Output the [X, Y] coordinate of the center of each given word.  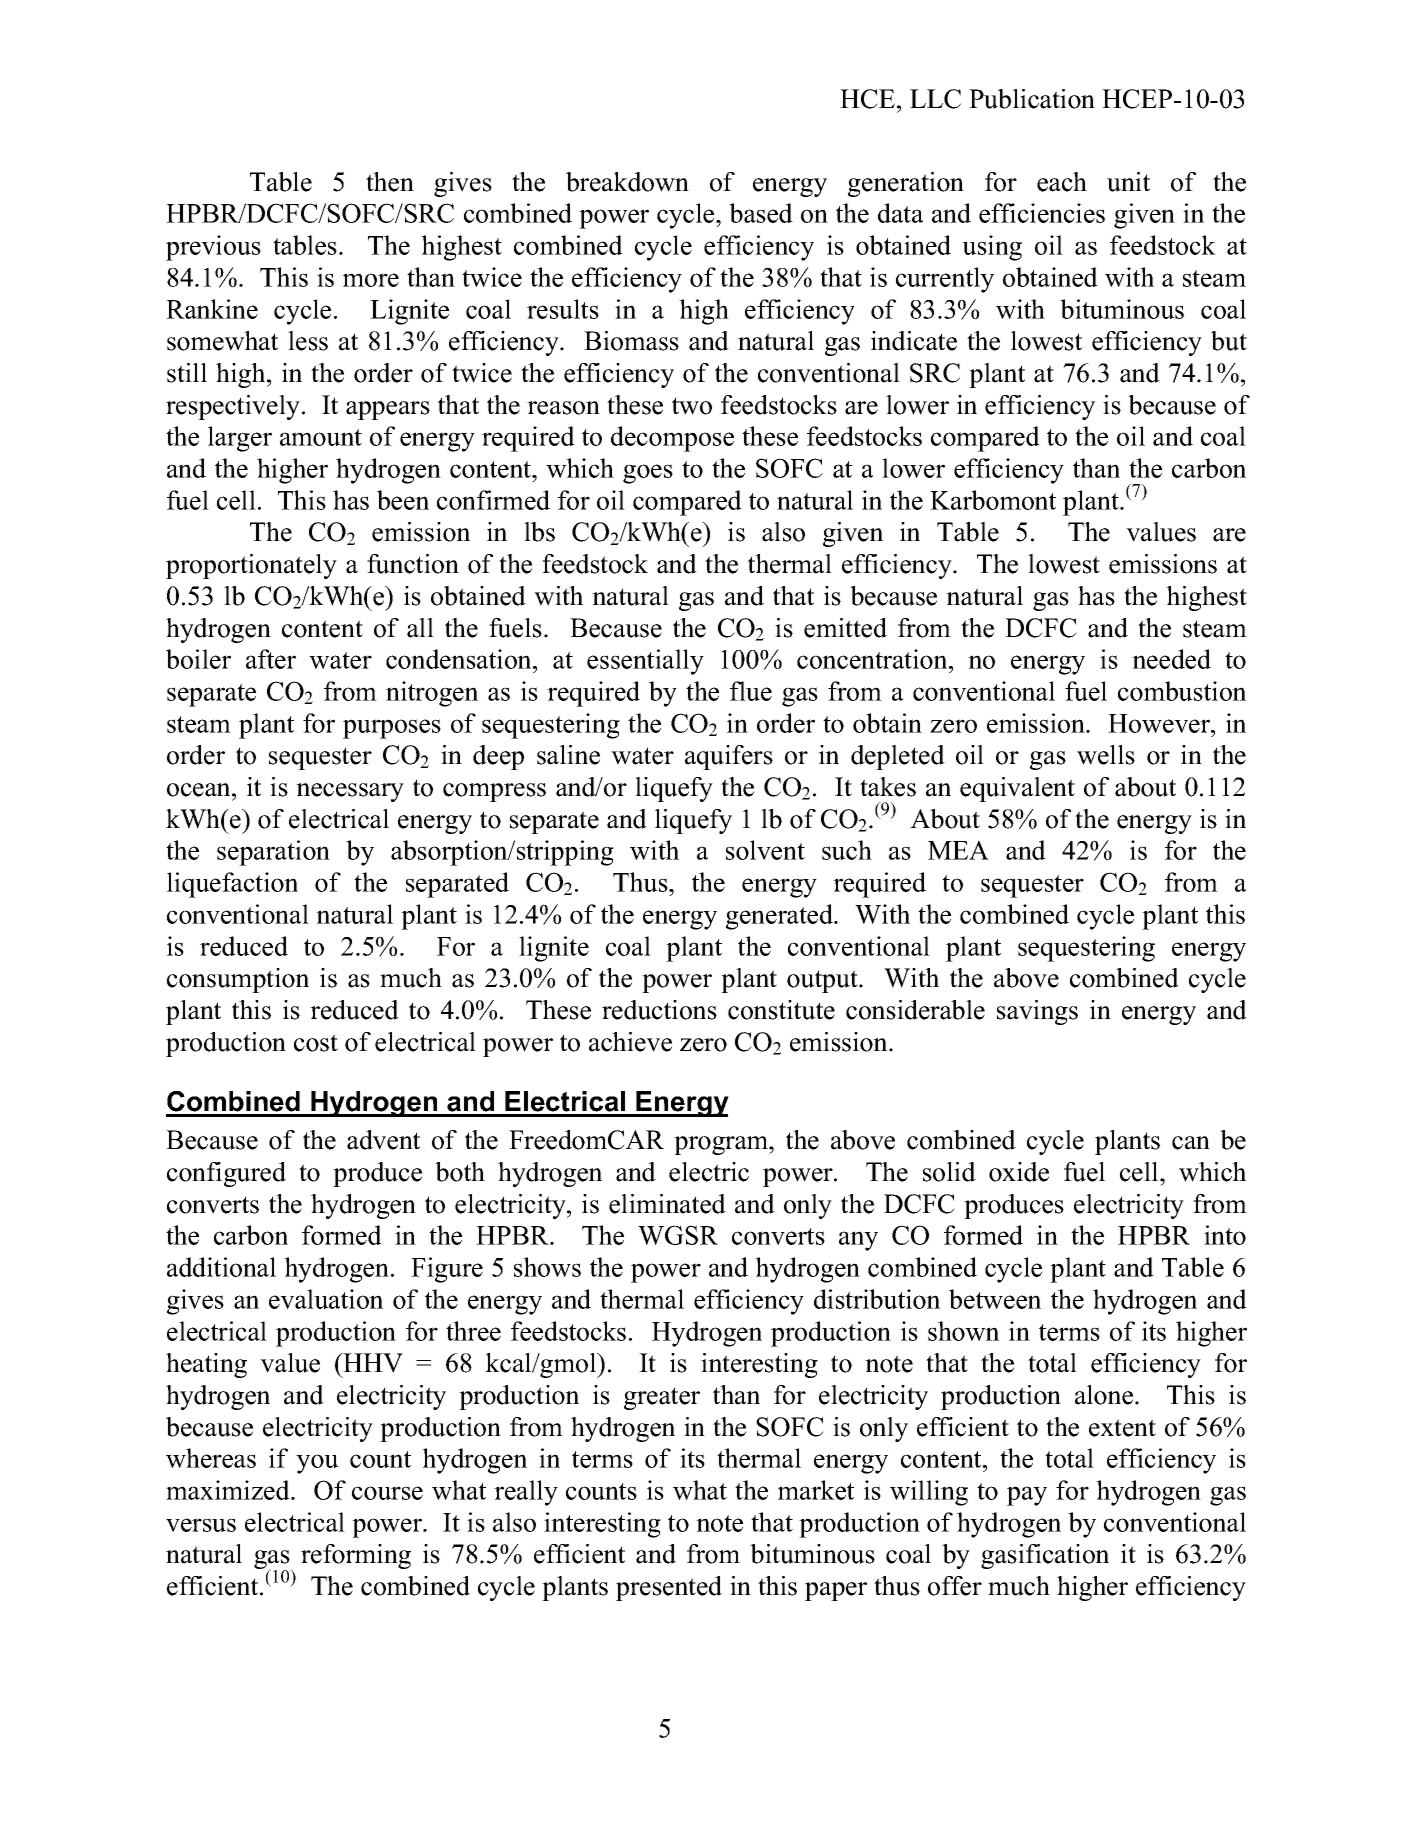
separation [273, 853]
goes [648, 474]
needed [1171, 659]
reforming [356, 1556]
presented [669, 1588]
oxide [1019, 1172]
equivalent [1017, 789]
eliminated [667, 1204]
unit [1128, 182]
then [390, 182]
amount [321, 437]
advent [383, 1140]
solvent [765, 850]
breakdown [627, 182]
